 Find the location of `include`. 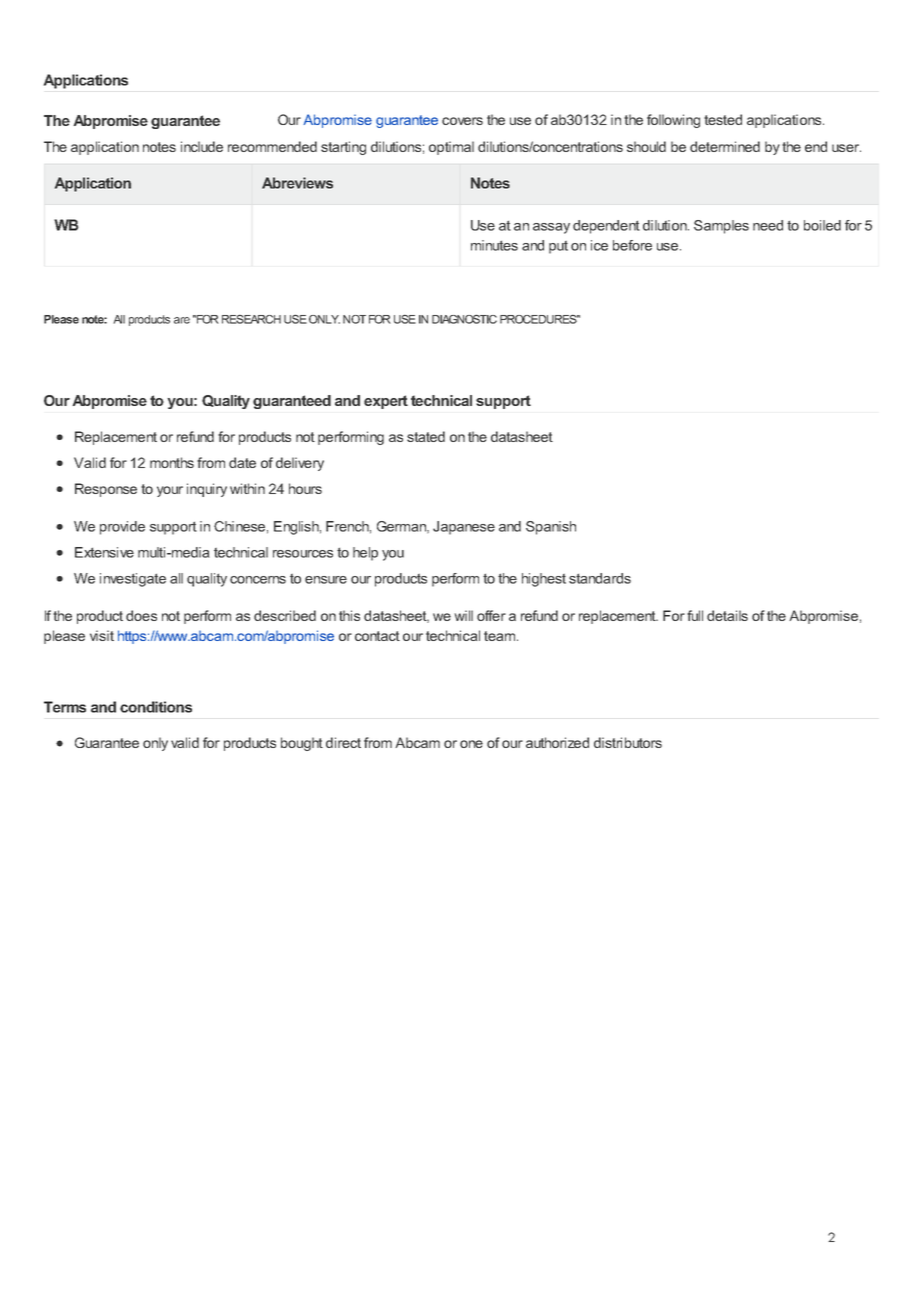

include is located at coordinates (202, 146).
